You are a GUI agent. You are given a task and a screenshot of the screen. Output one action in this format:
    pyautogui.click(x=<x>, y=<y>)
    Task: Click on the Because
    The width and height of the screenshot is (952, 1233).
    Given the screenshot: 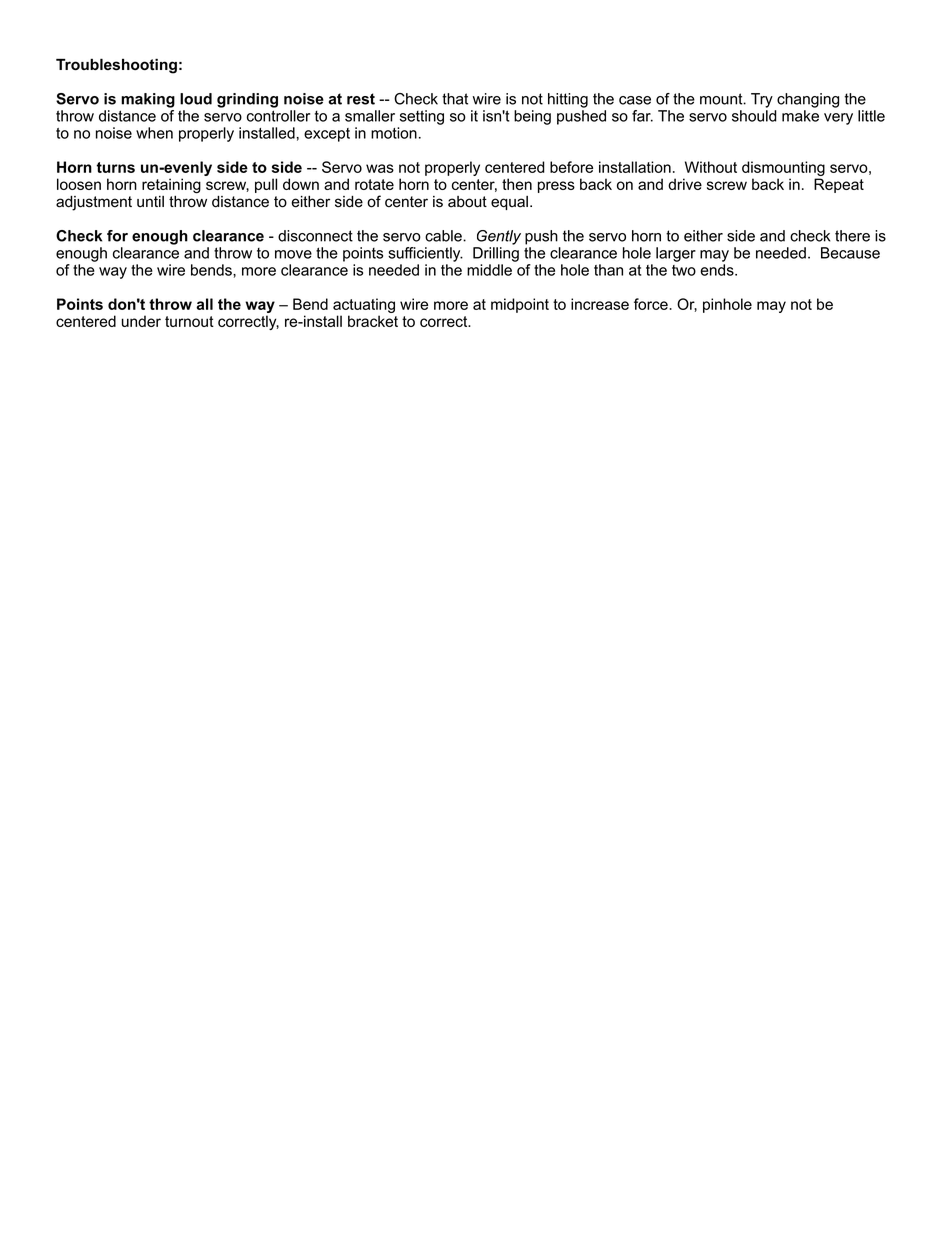 What is the action you would take?
    pyautogui.click(x=850, y=253)
